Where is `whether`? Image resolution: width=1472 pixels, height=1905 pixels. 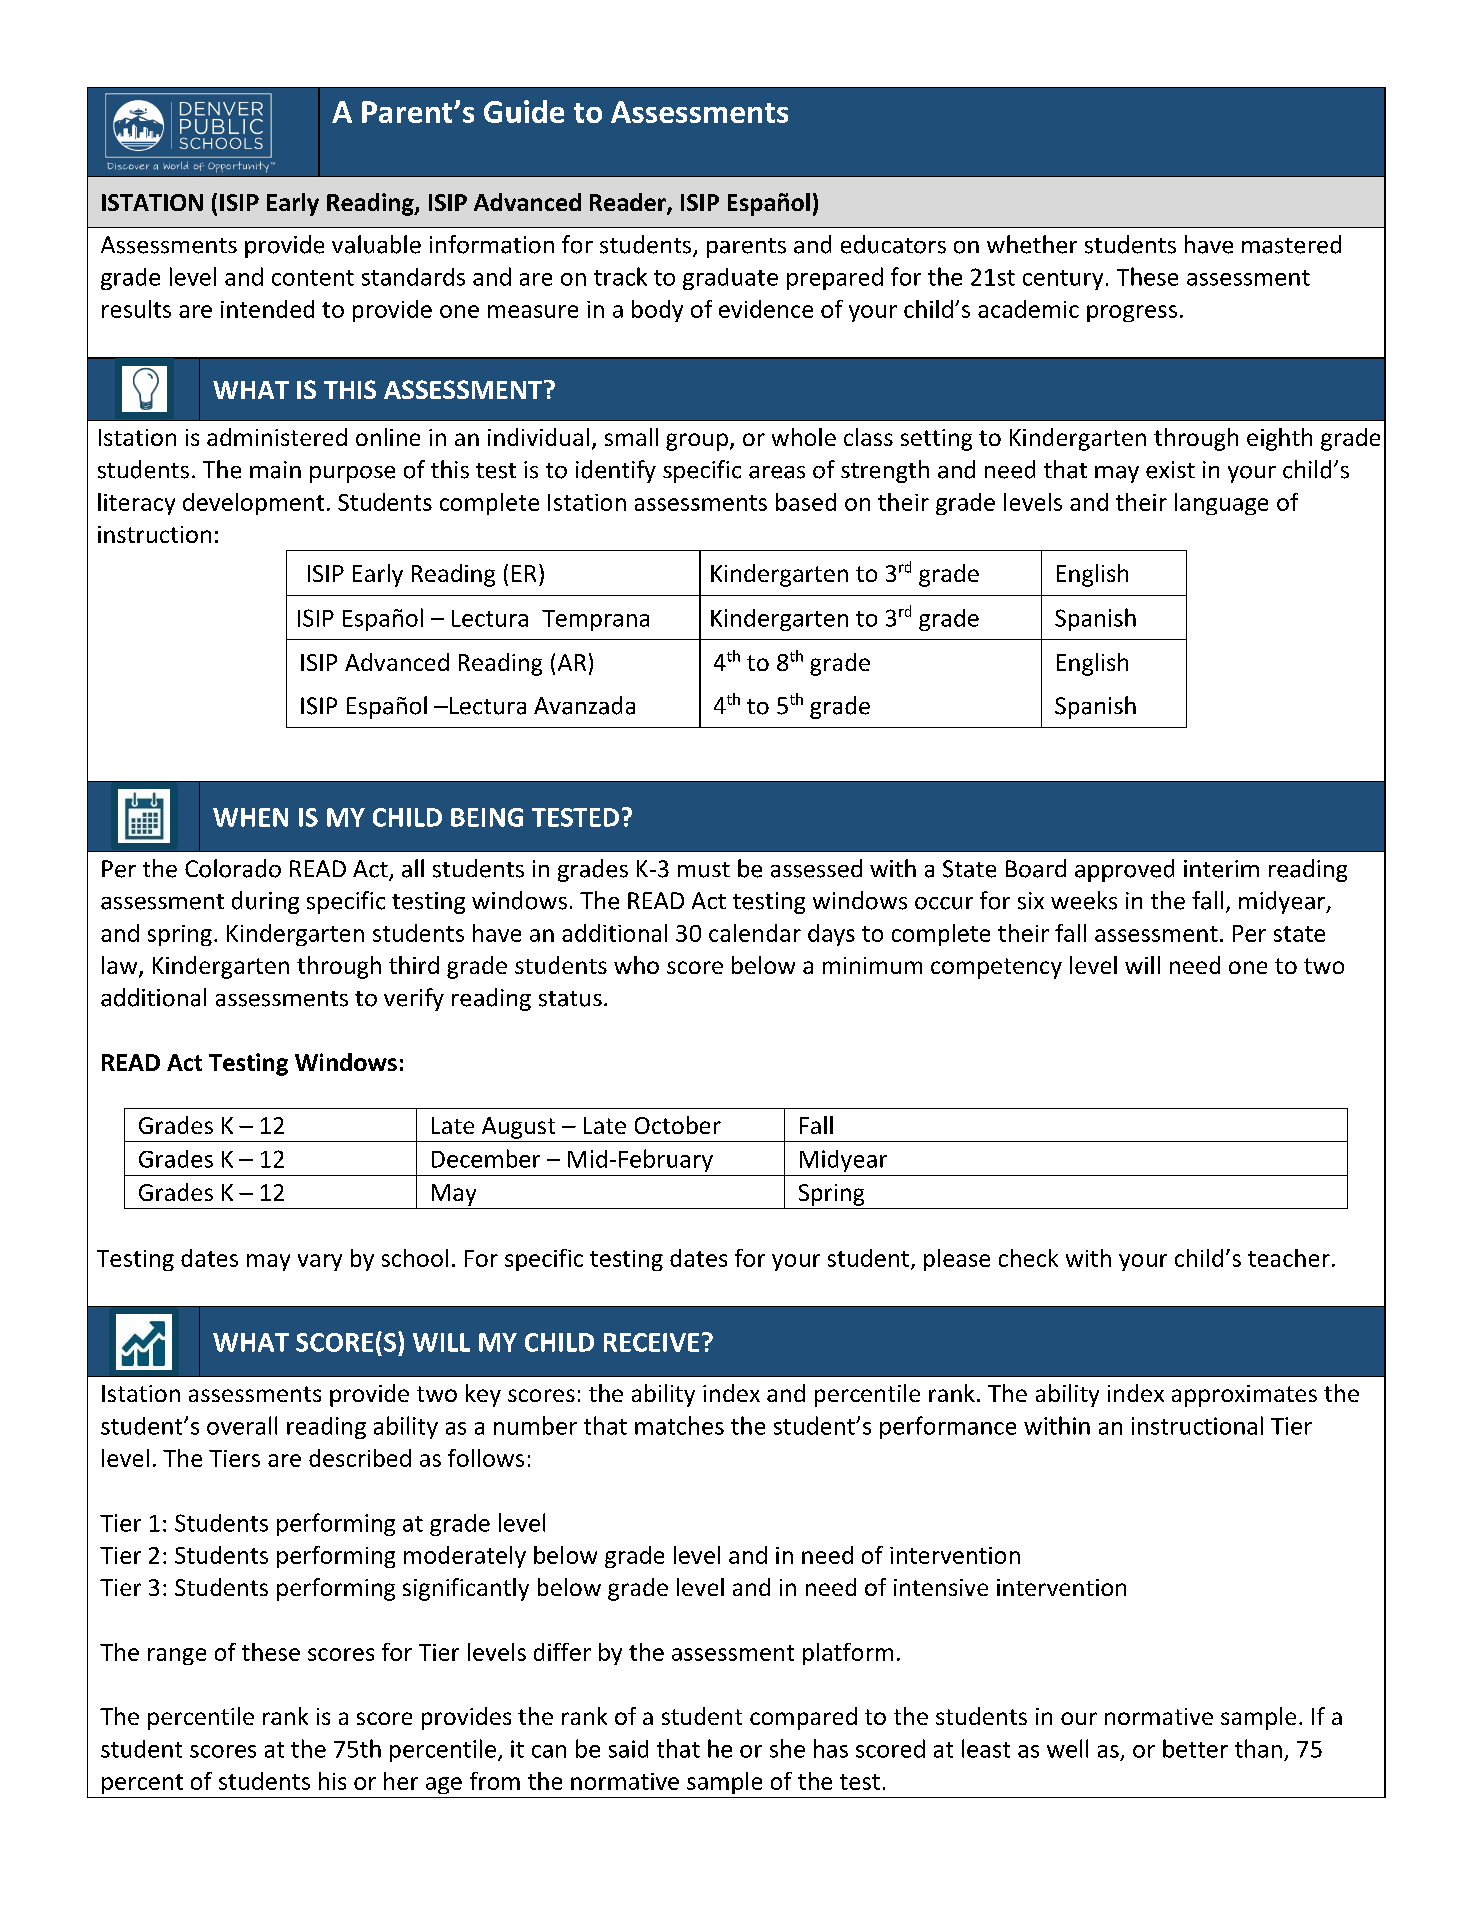
whether is located at coordinates (1032, 244).
